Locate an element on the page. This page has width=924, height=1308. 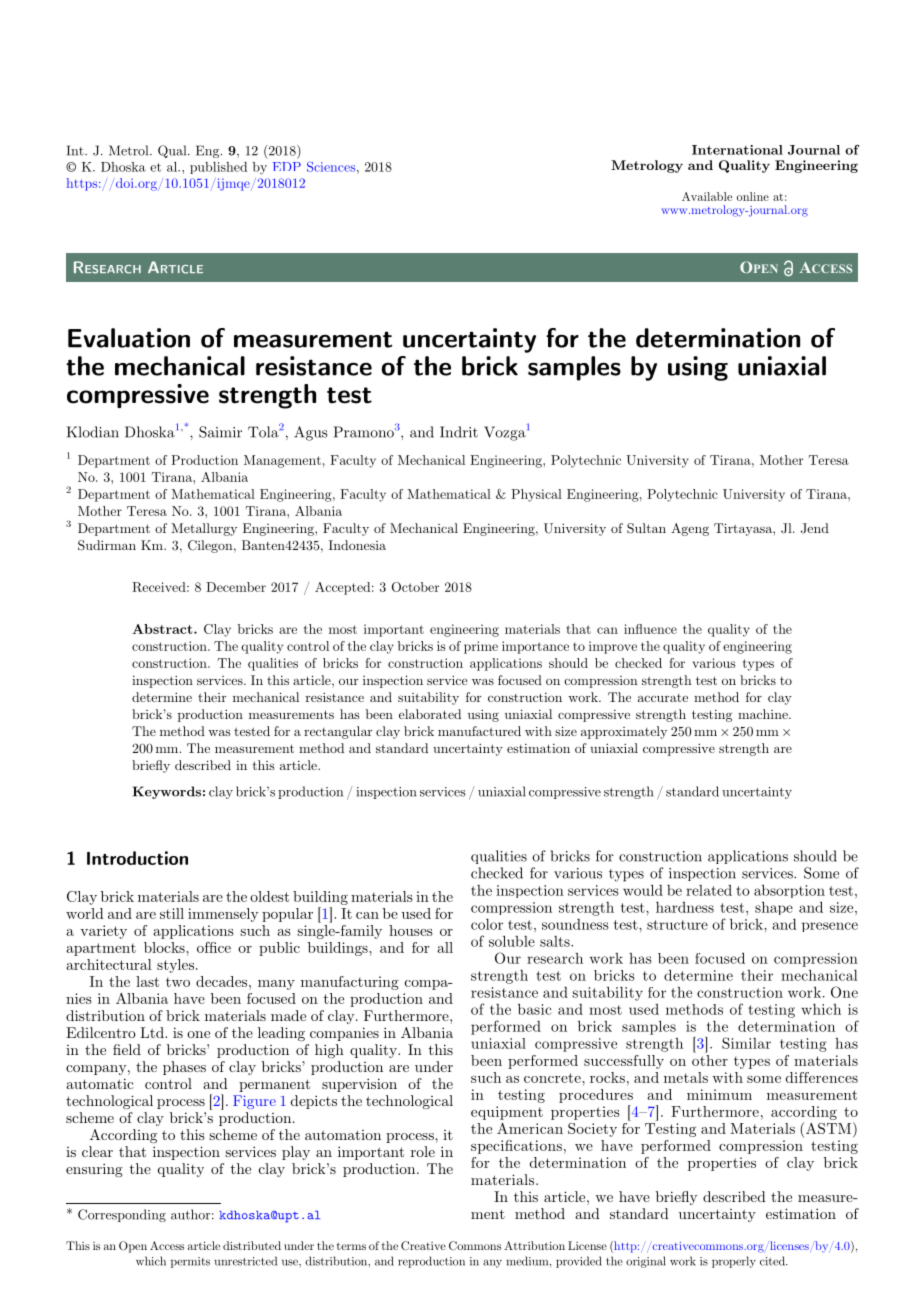
Abstract is located at coordinates (163, 629).
